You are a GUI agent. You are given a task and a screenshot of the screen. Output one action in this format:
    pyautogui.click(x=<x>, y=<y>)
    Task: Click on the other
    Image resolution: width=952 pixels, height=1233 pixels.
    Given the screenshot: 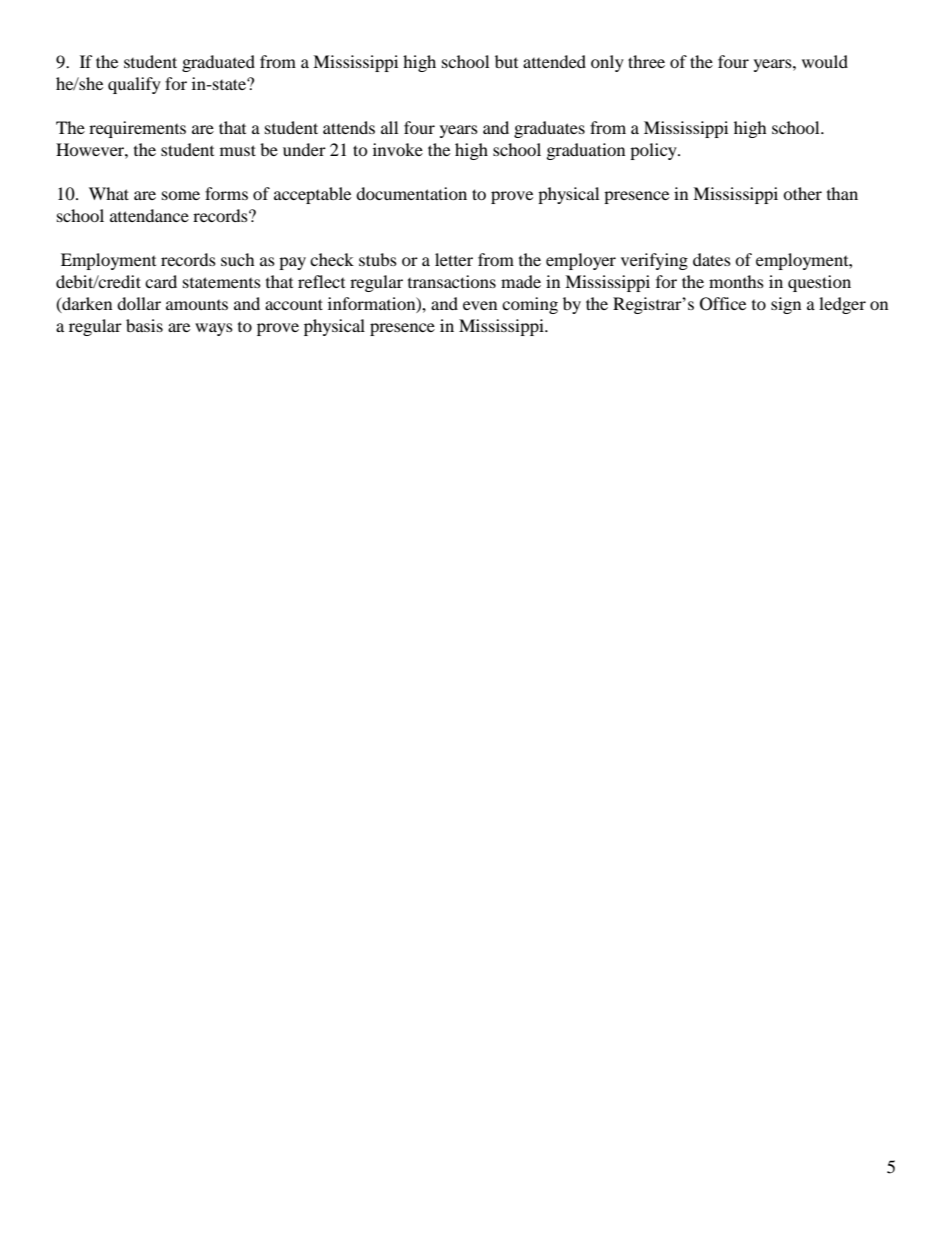 What is the action you would take?
    pyautogui.click(x=802, y=193)
